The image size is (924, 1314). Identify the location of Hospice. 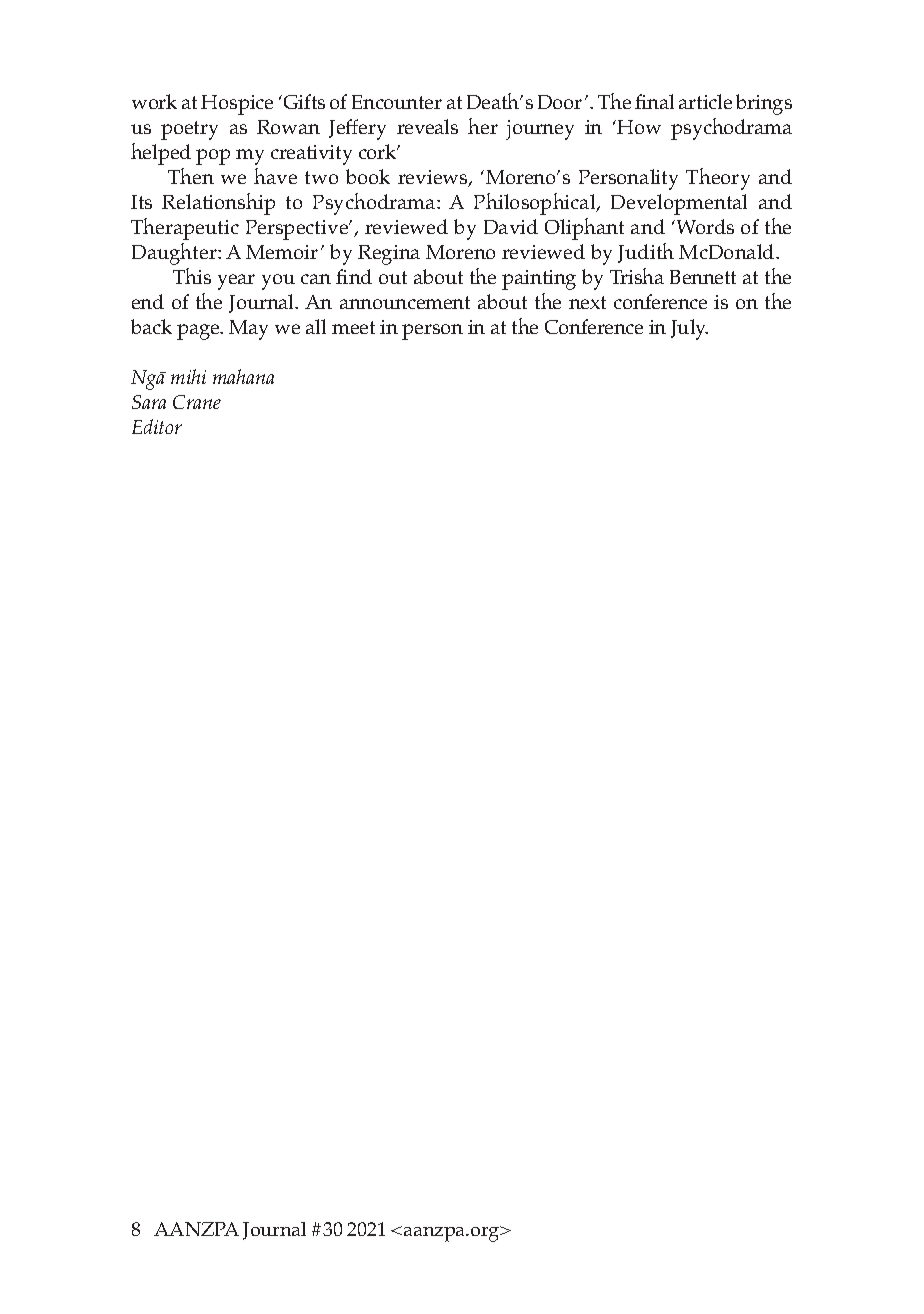
(237, 105).
